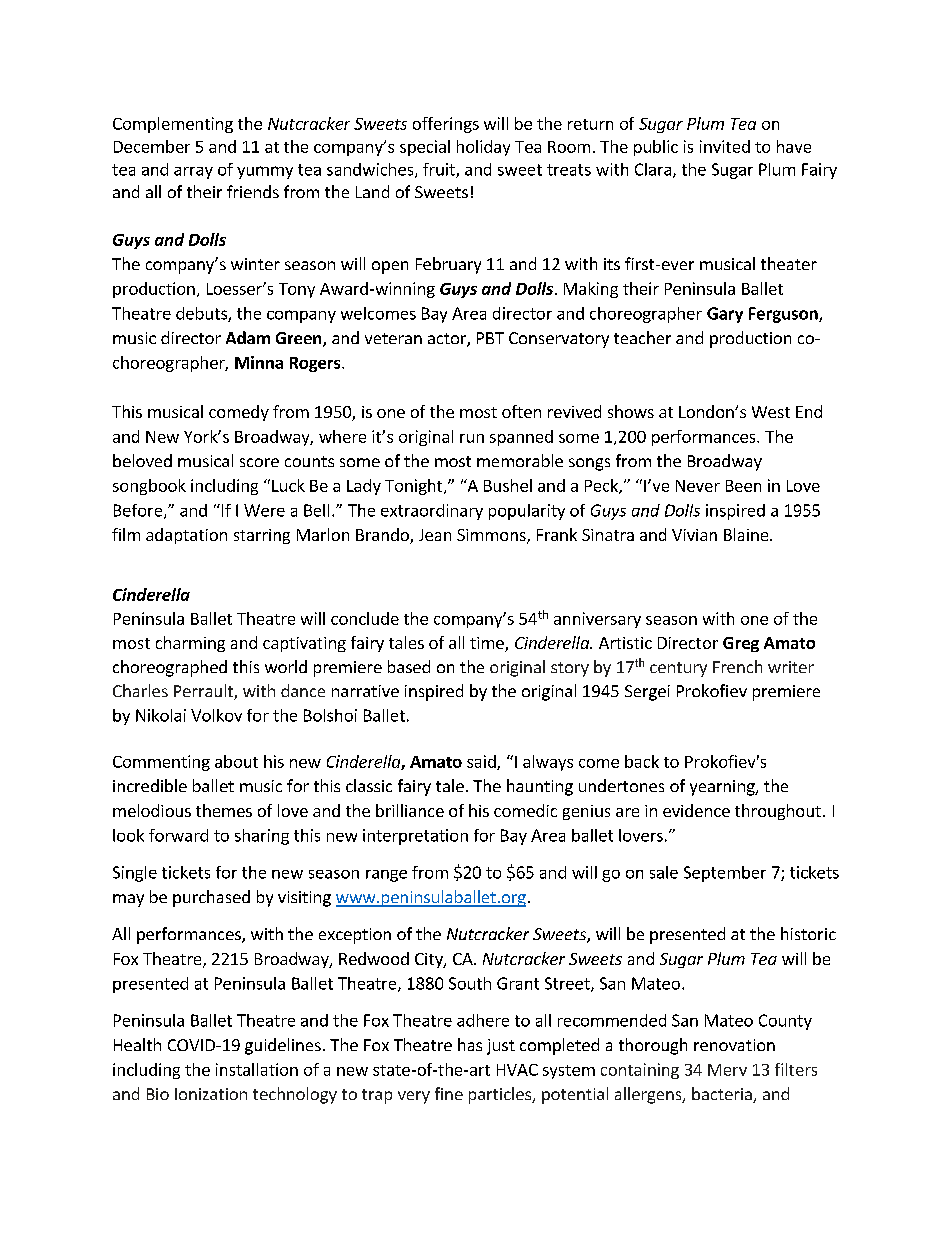 The width and height of the screenshot is (952, 1233). I want to click on Greg, so click(741, 644).
